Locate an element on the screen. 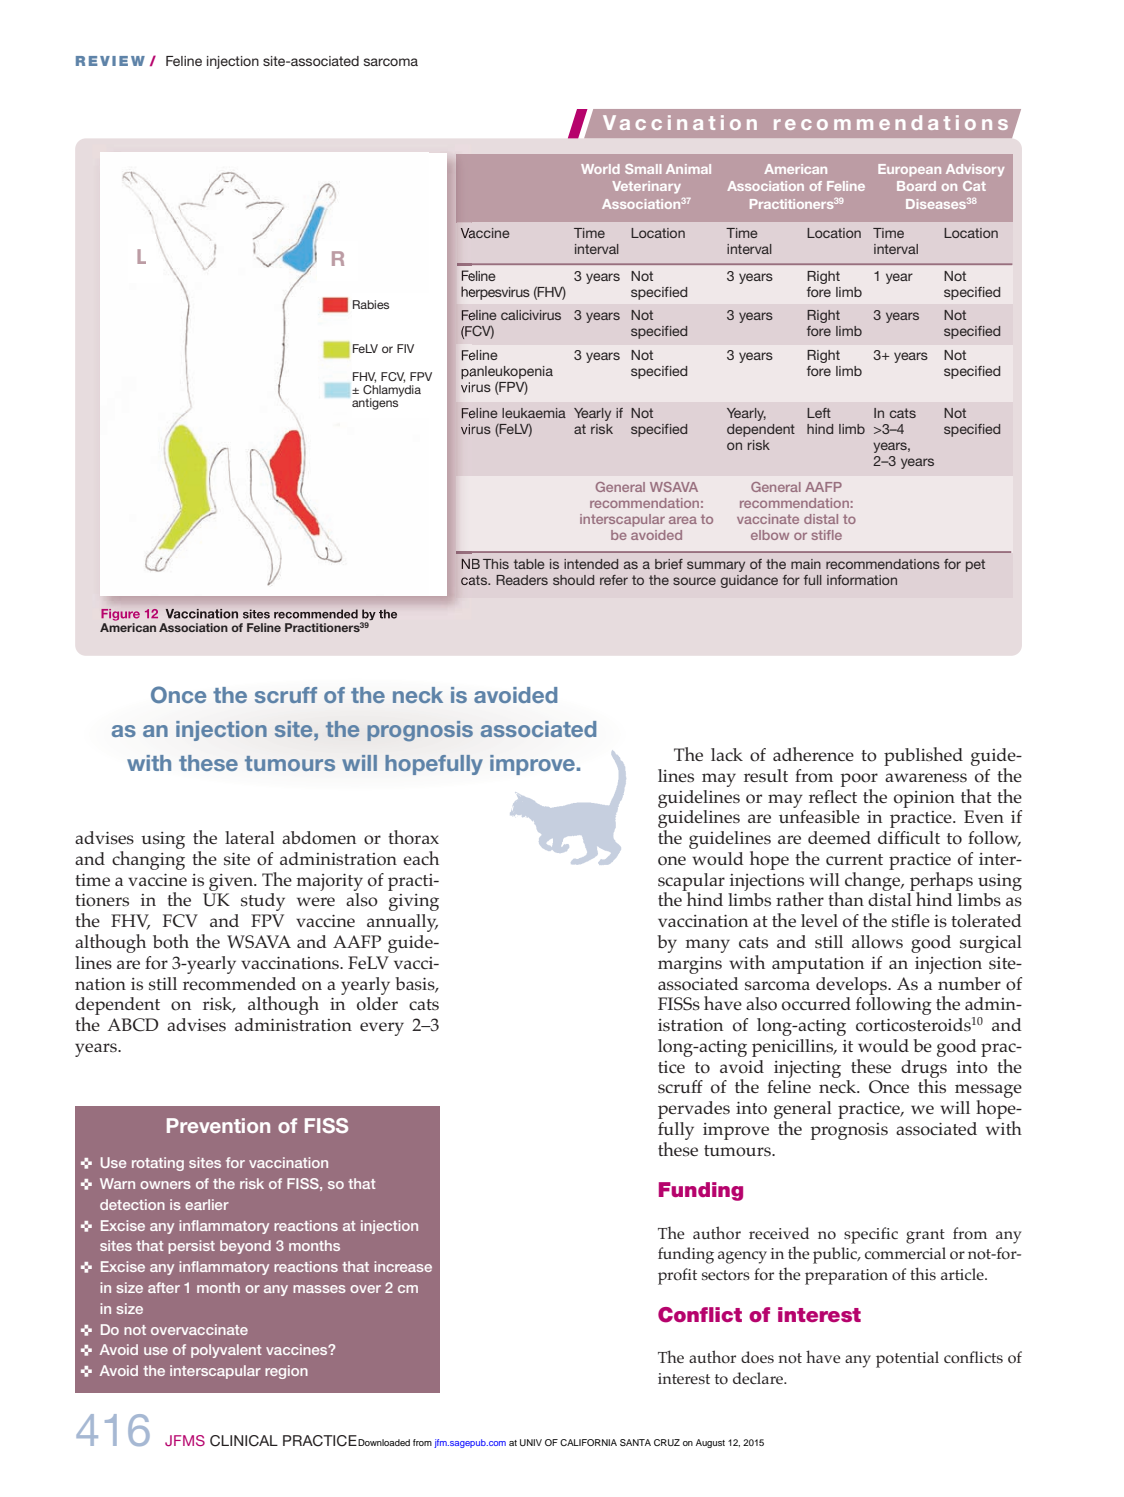  CLINICAL is located at coordinates (244, 1441).
